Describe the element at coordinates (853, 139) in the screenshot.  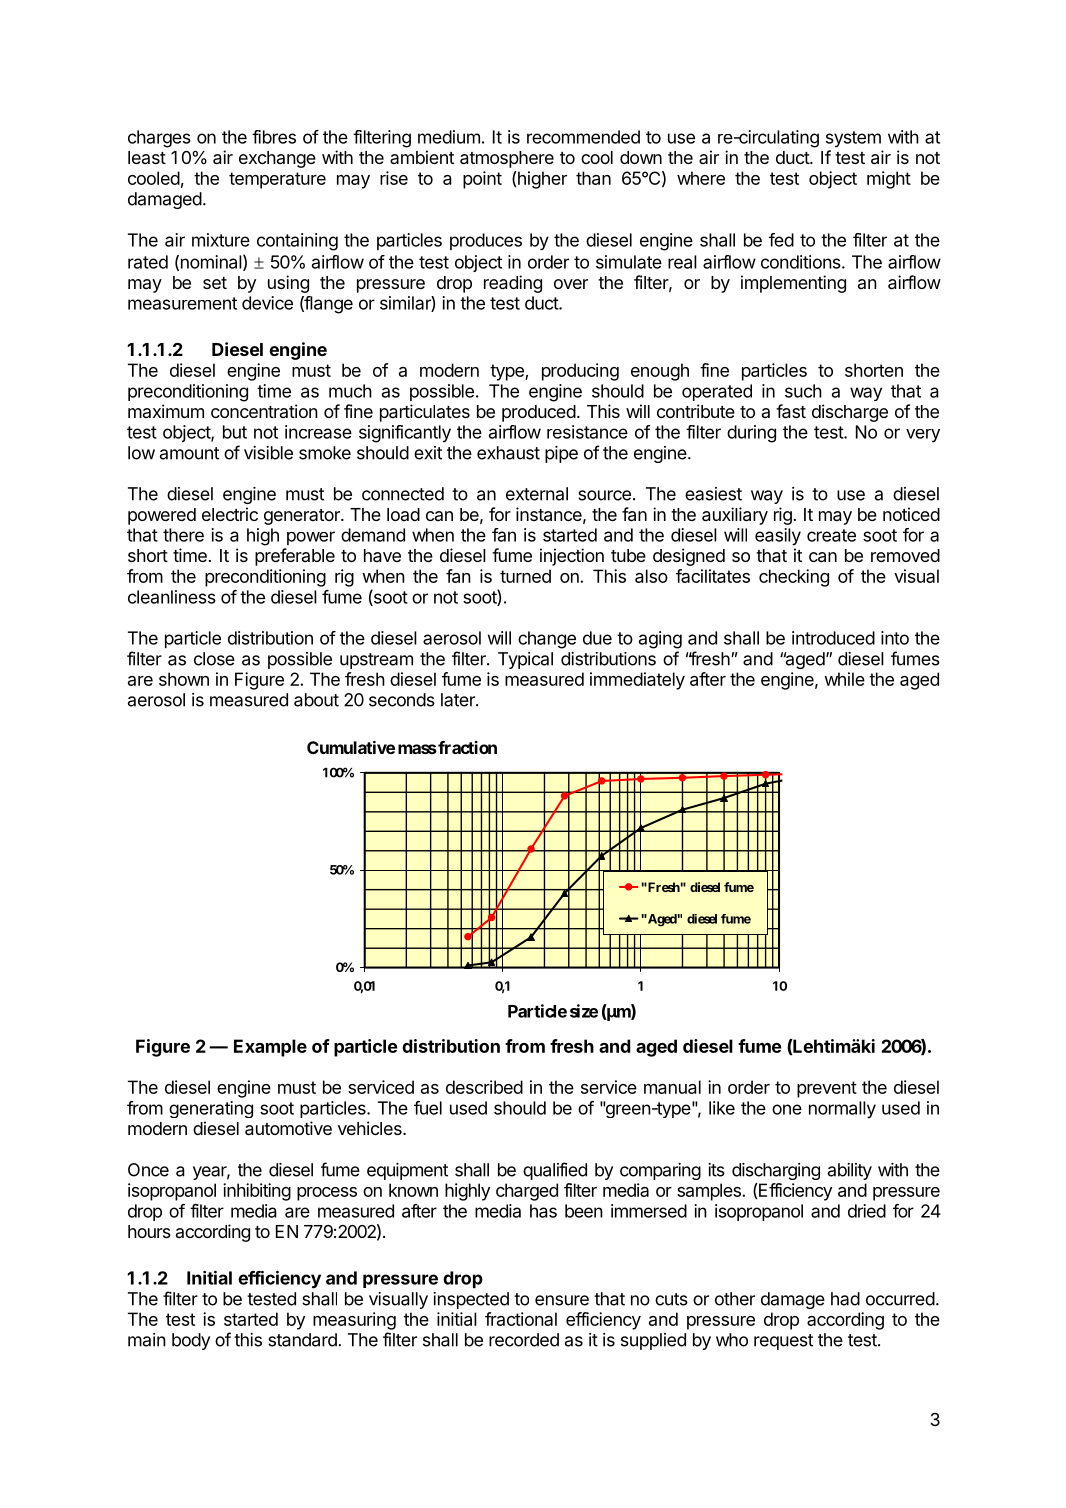
I see `system` at that location.
